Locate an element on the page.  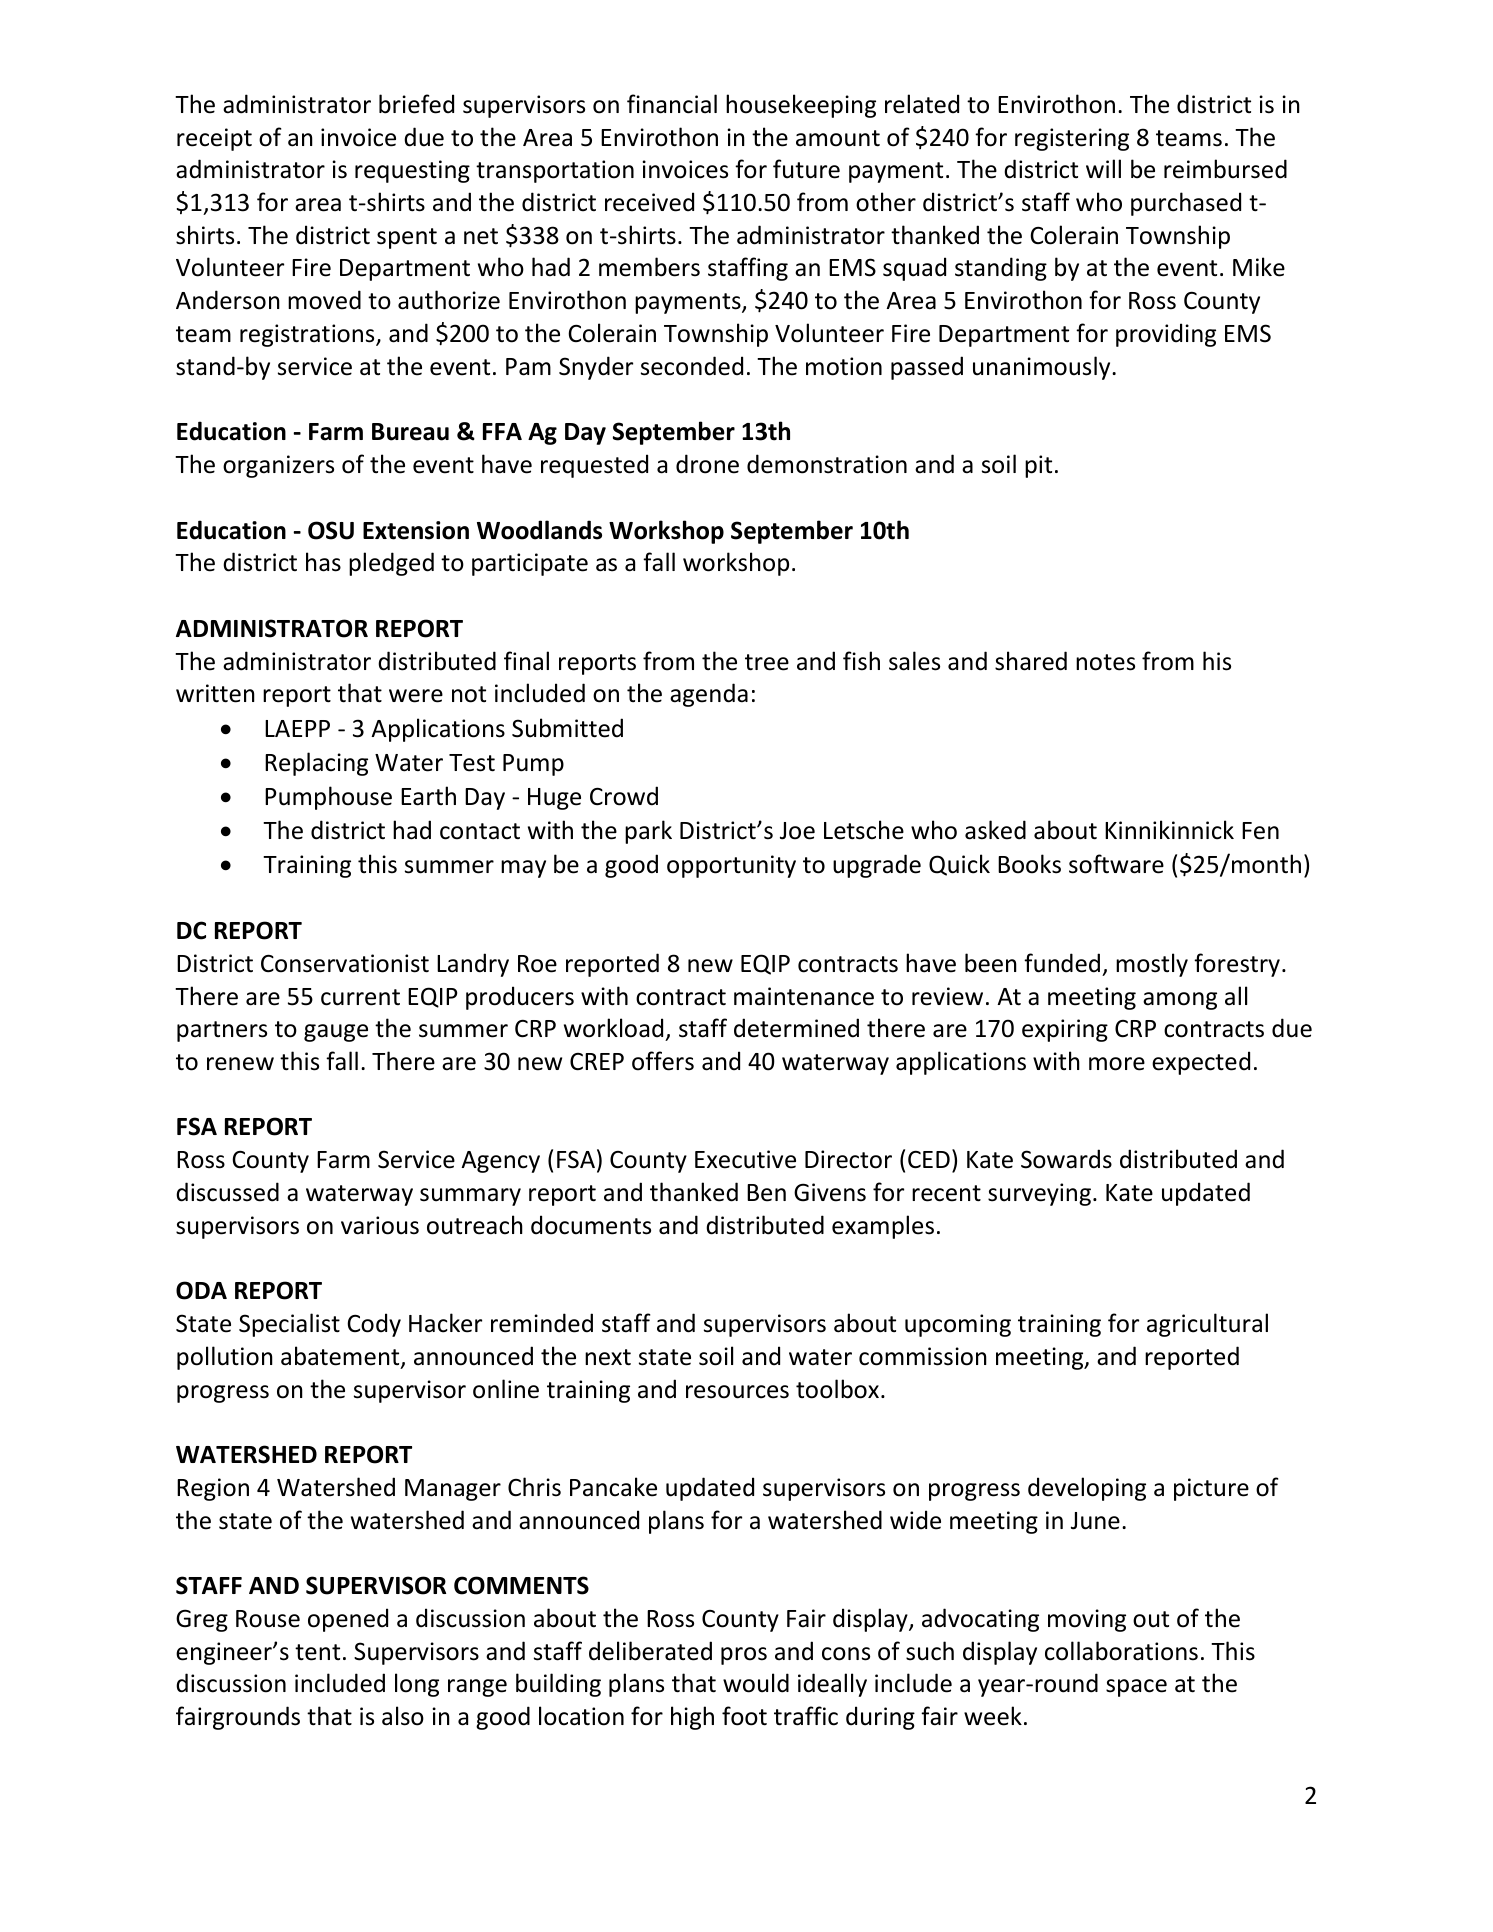
space is located at coordinates (1136, 1688).
